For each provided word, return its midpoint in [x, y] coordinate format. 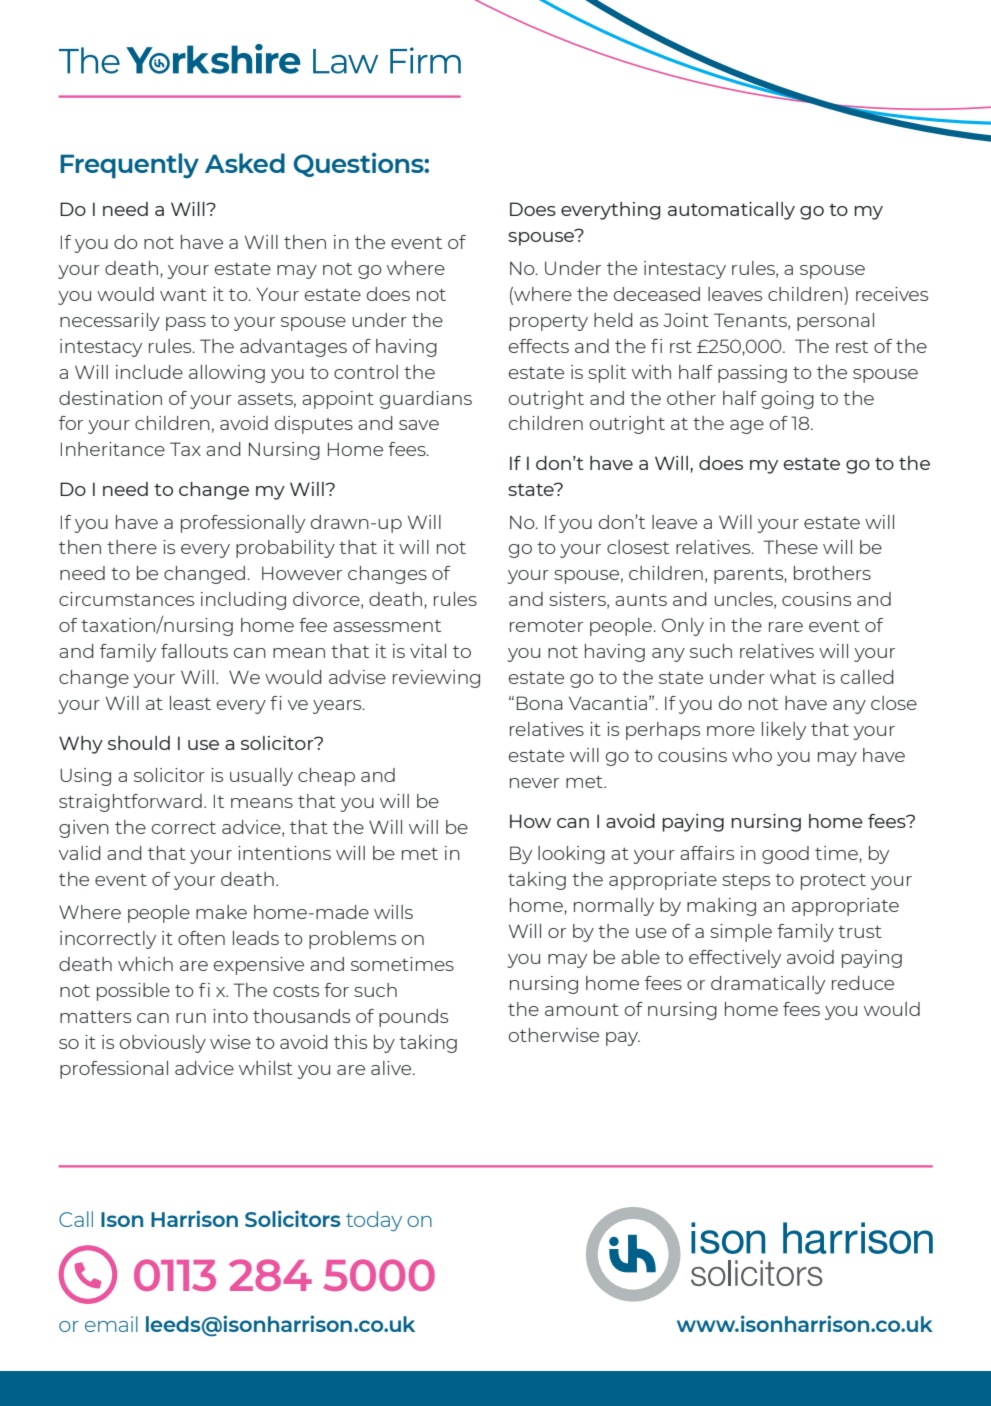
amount [582, 1010]
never [534, 783]
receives [892, 294]
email [111, 1324]
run [191, 1018]
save [419, 425]
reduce [863, 983]
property [549, 323]
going [787, 400]
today [374, 1221]
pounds [413, 1018]
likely [784, 731]
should [139, 743]
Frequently [129, 166]
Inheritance [113, 449]
